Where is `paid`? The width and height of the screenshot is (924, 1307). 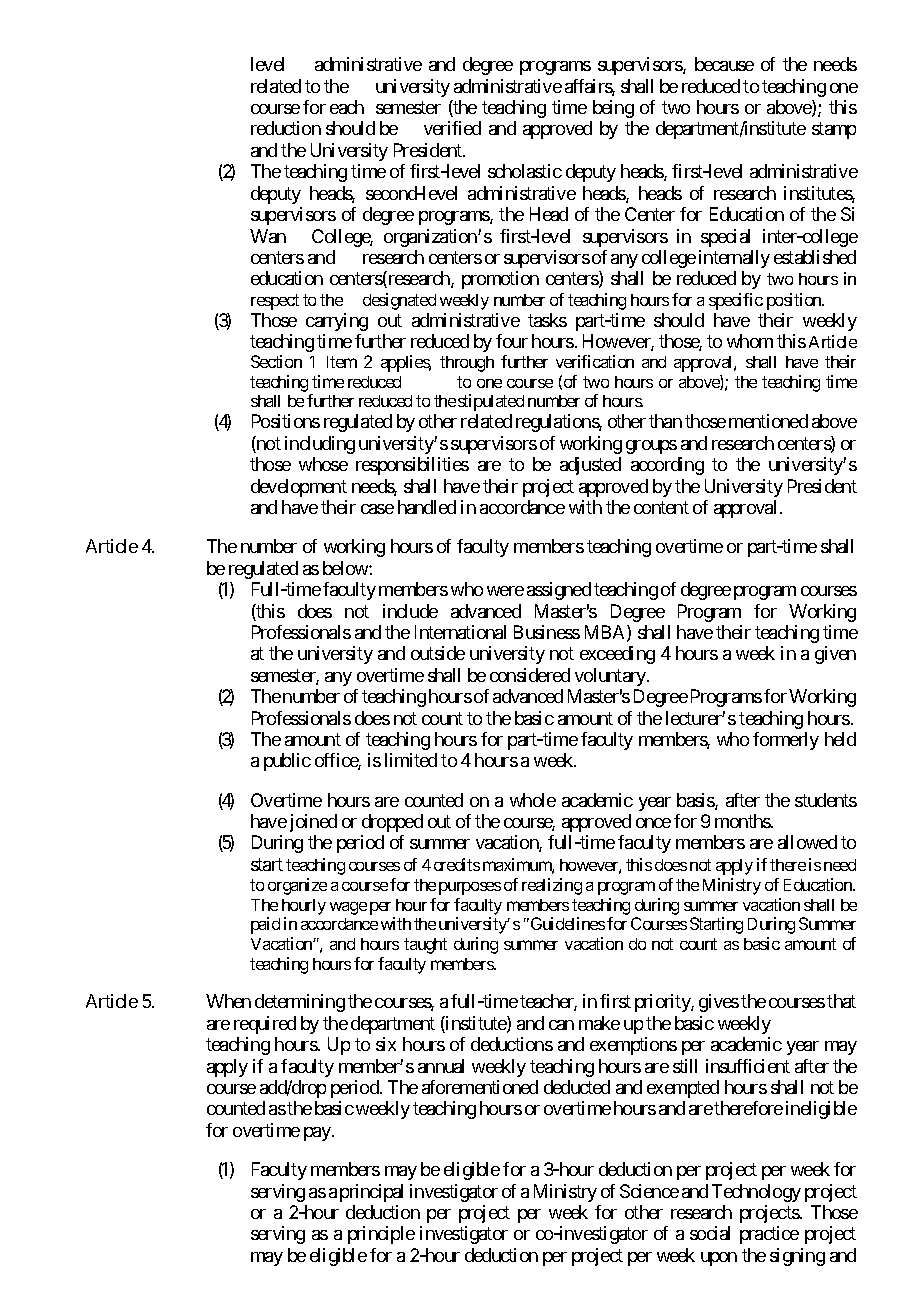
paid is located at coordinates (265, 925).
